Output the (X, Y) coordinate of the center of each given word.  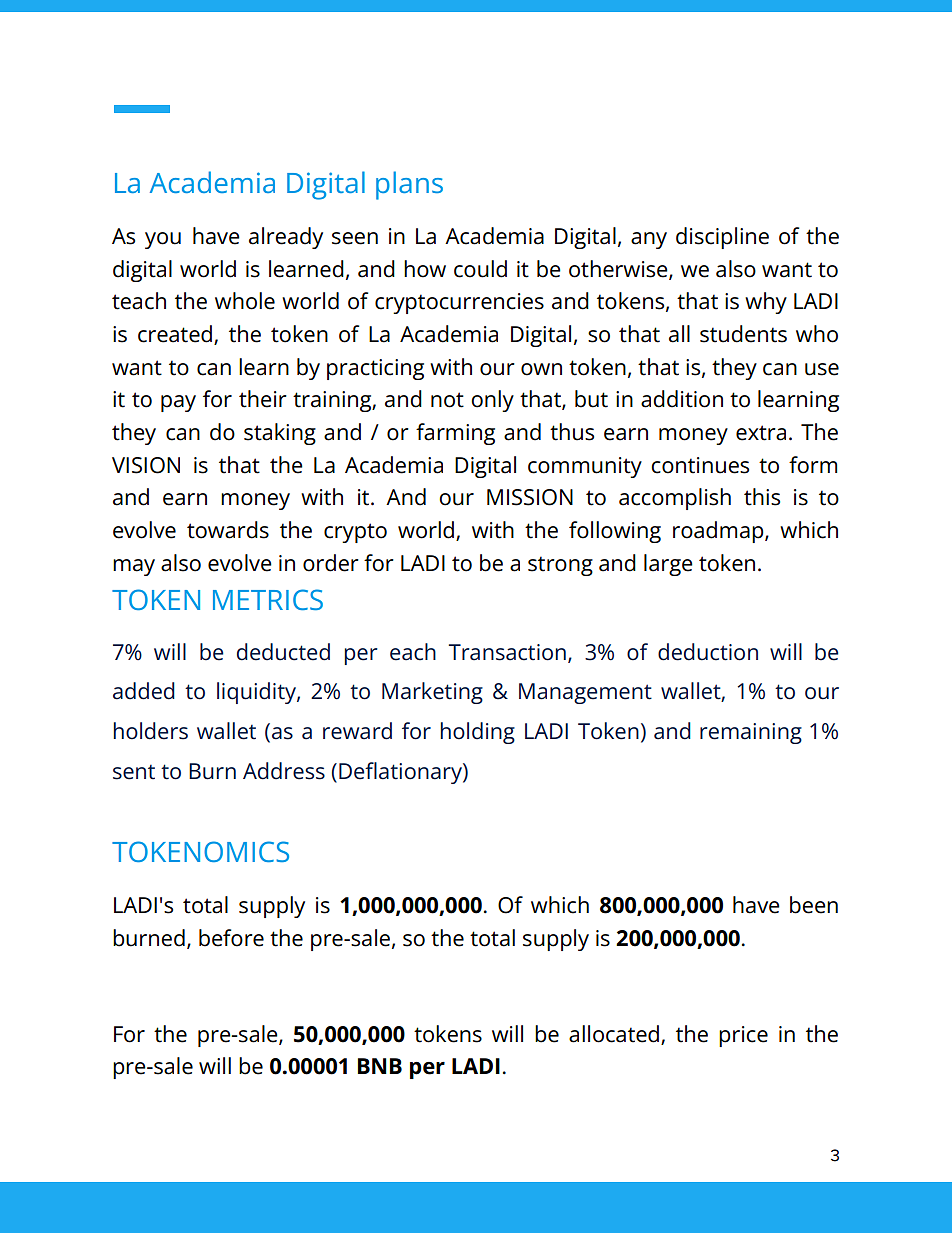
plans (409, 185)
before (231, 938)
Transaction (507, 652)
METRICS (268, 599)
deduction (708, 652)
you (163, 240)
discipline (722, 238)
